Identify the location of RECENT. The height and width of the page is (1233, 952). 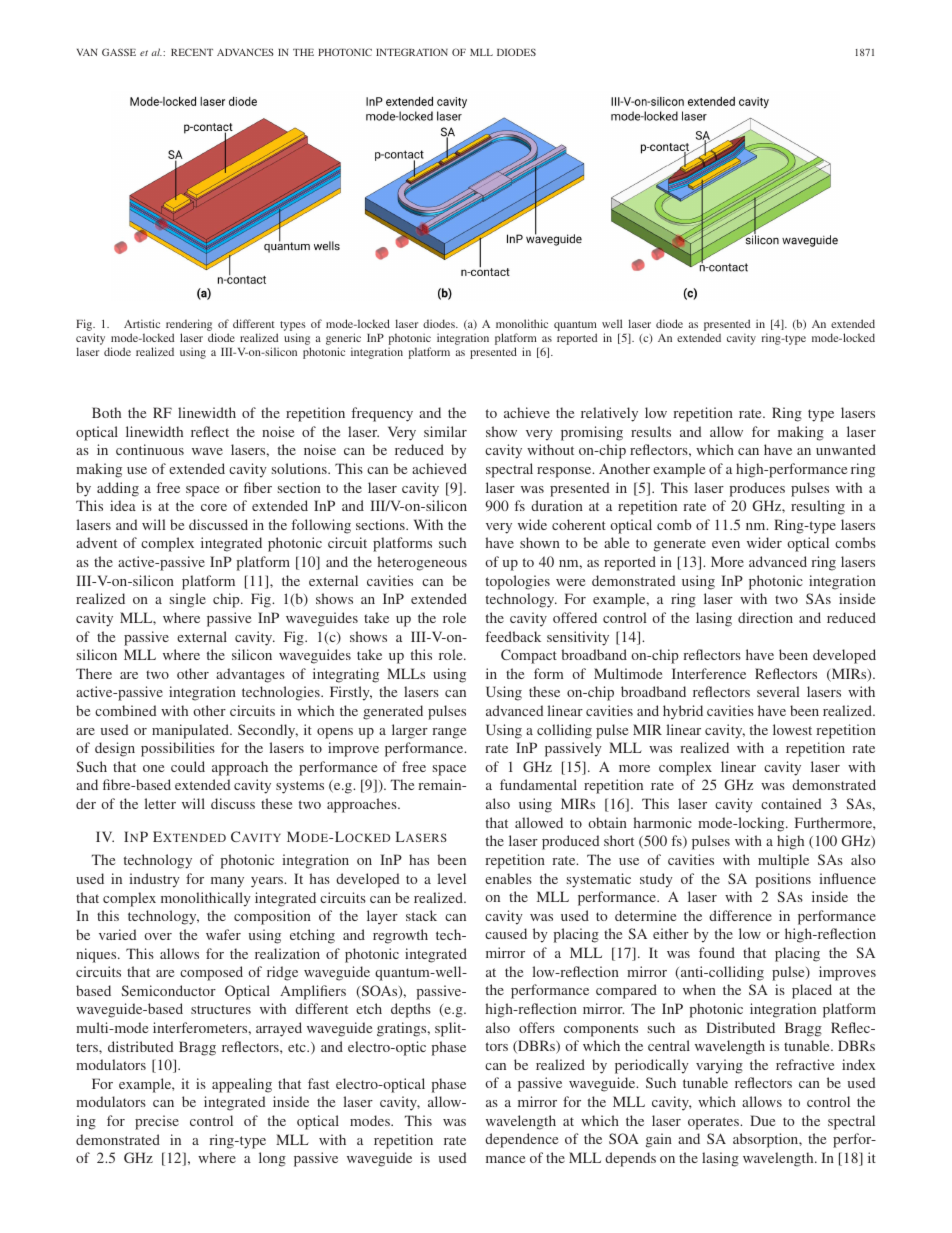
(192, 52).
